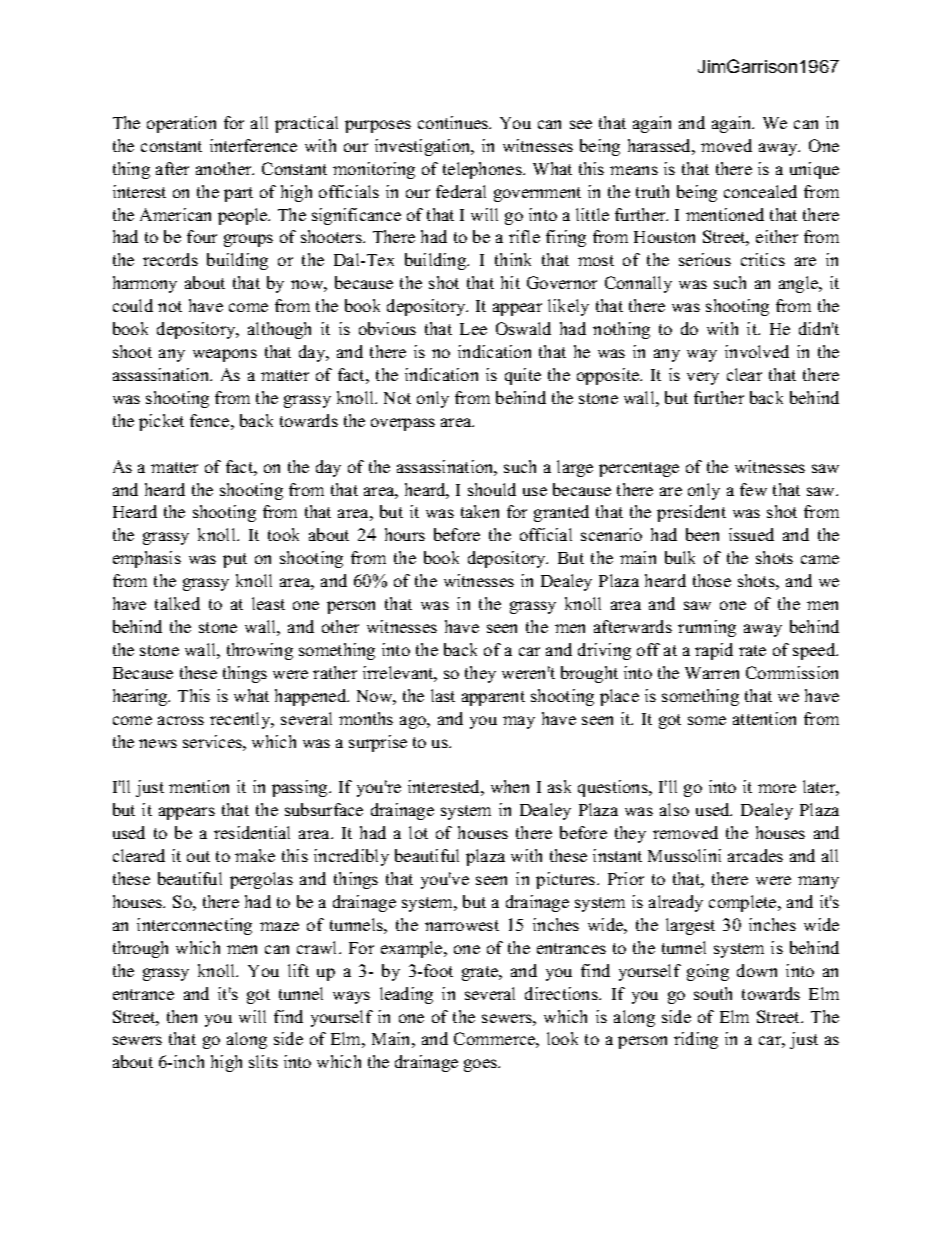 The height and width of the image is (1233, 952). Describe the element at coordinates (483, 170) in the image. I see `telephones` at that location.
